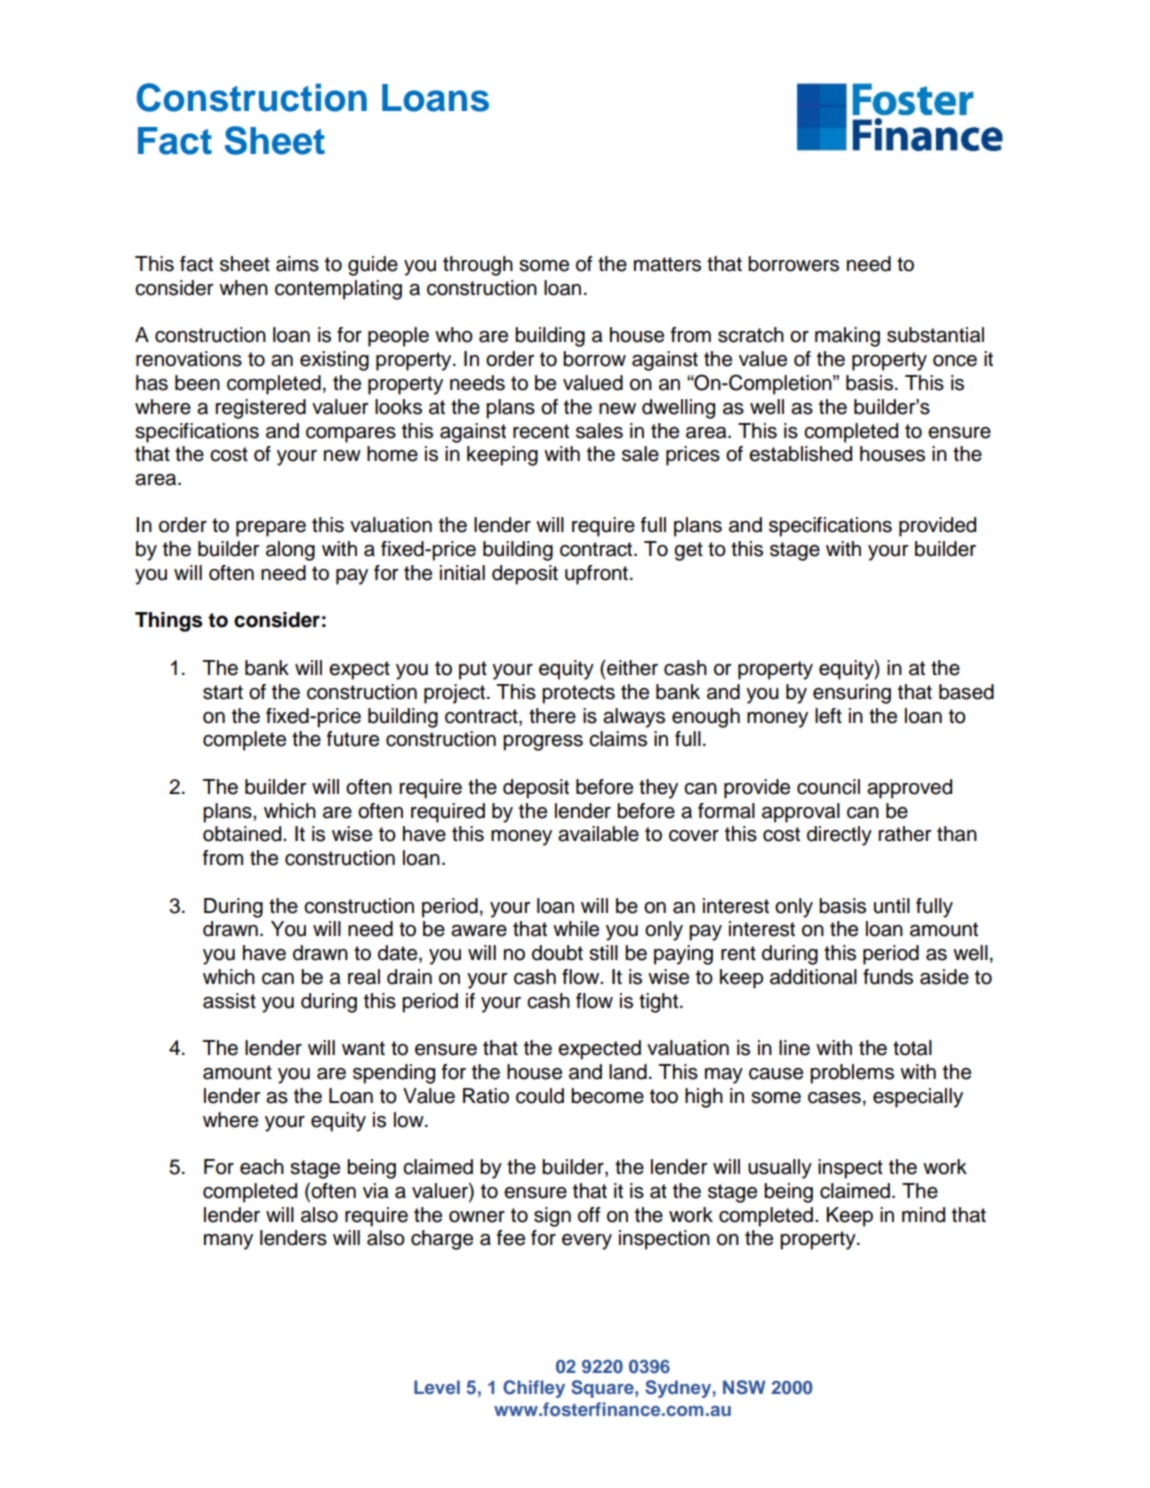 This screenshot has width=1150, height=1488. What do you see at coordinates (847, 337) in the screenshot?
I see `making` at bounding box center [847, 337].
